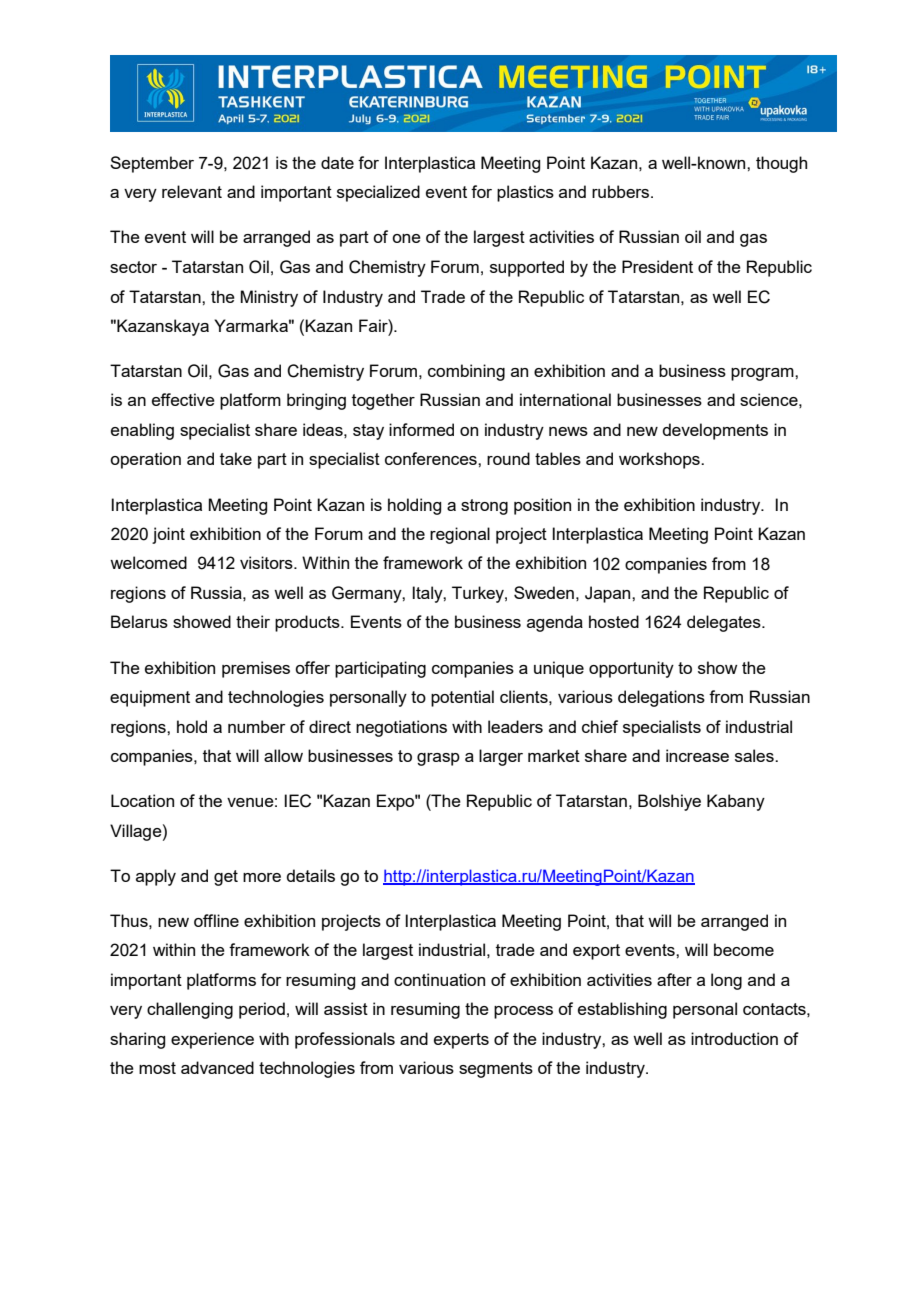  I want to click on workshops, so click(660, 460).
